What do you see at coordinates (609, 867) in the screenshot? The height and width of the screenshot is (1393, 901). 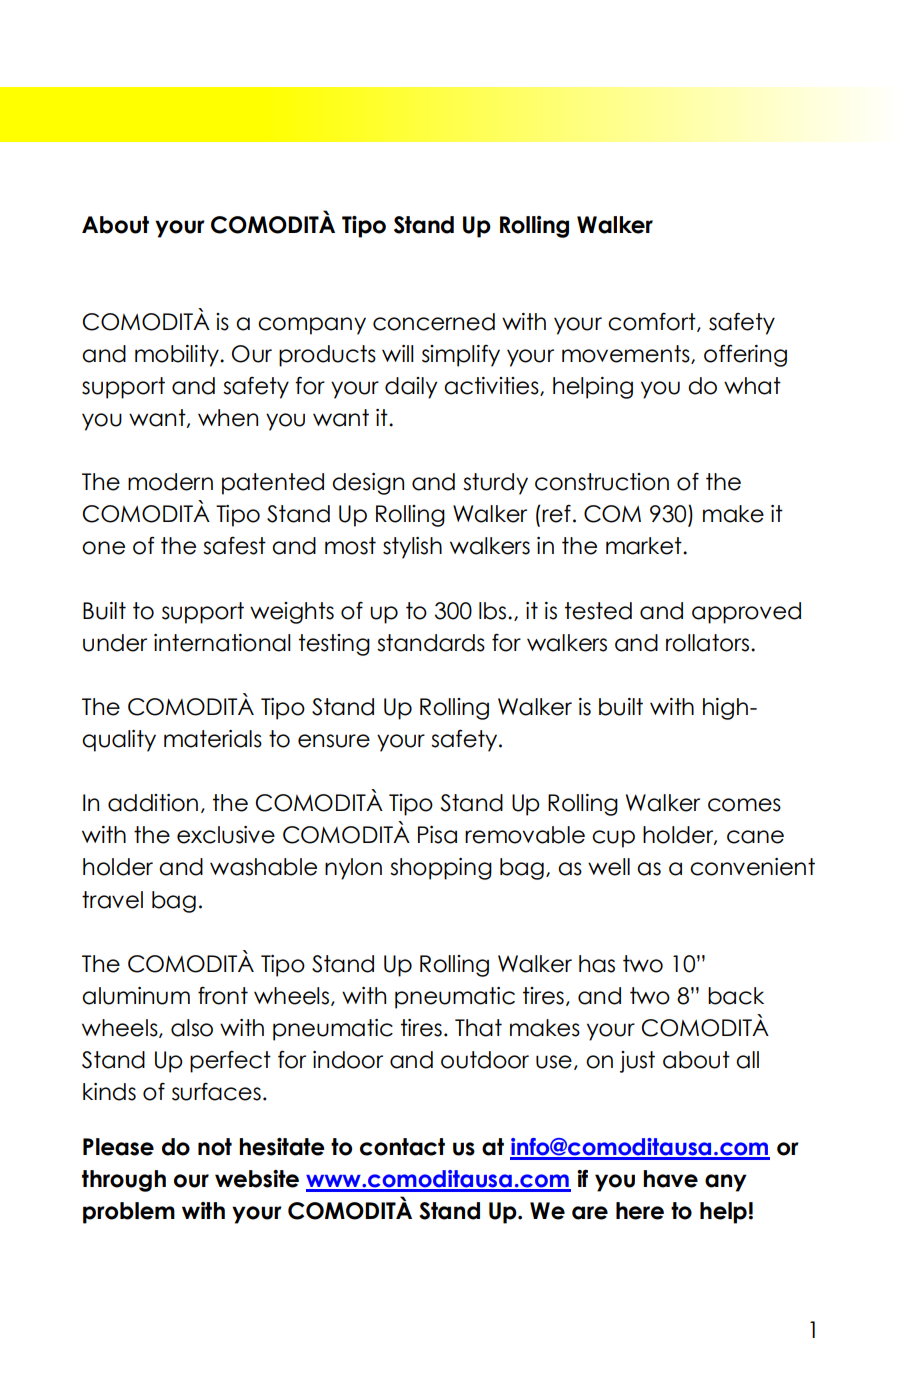 I see `well` at bounding box center [609, 867].
